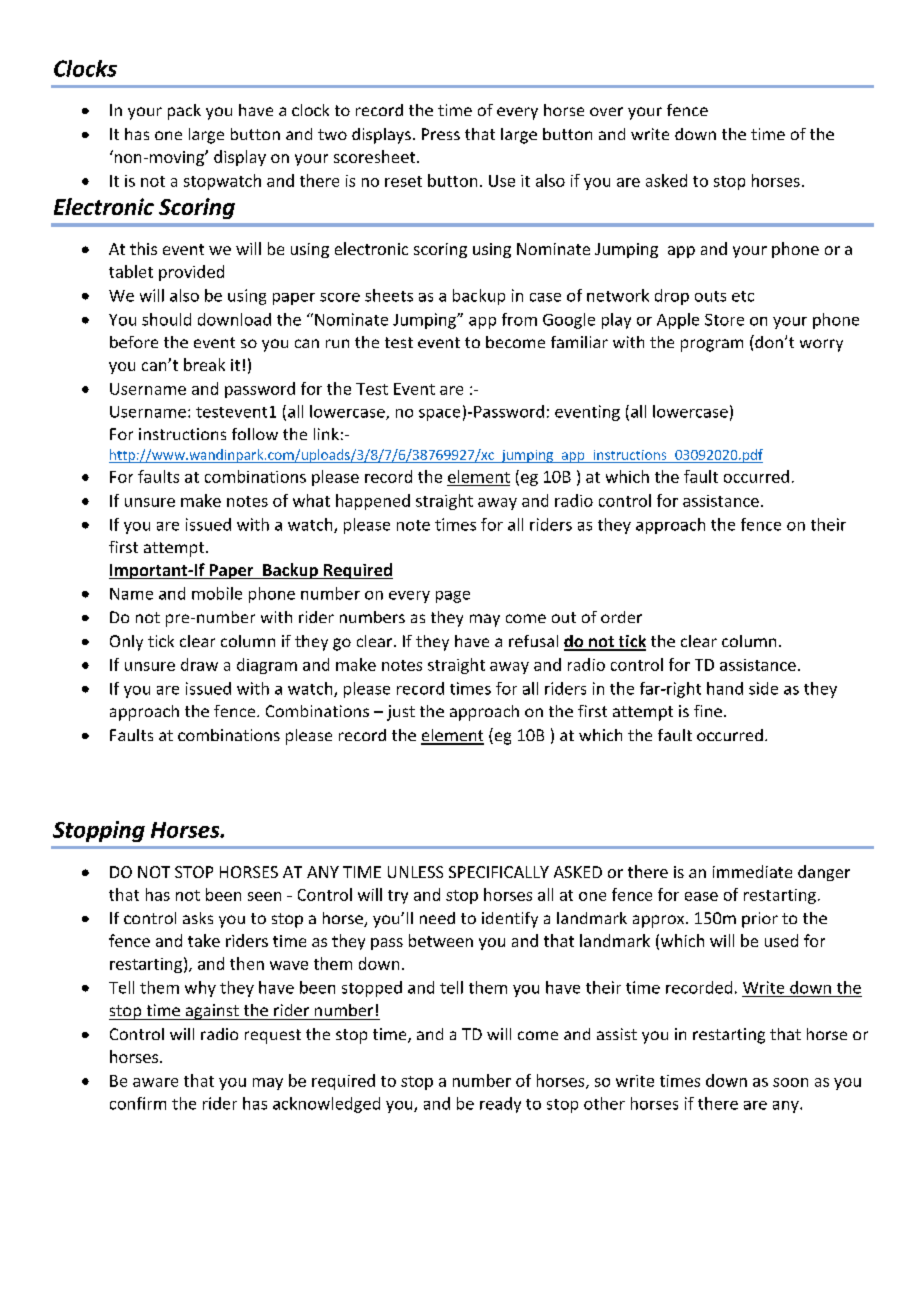 The width and height of the screenshot is (924, 1308). Describe the element at coordinates (606, 111) in the screenshot. I see `over` at that location.
